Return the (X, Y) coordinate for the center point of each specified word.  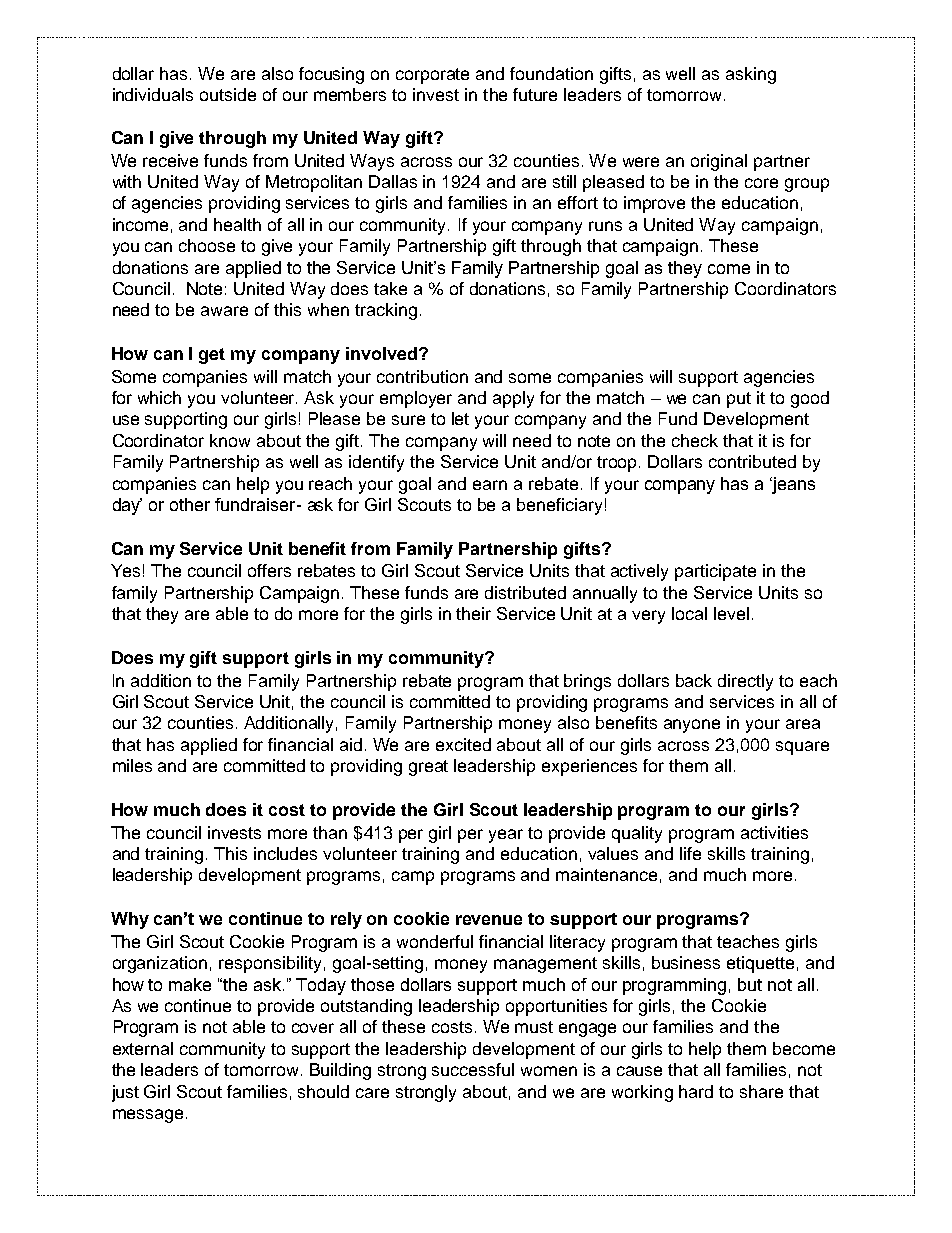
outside (228, 94)
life (690, 853)
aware (224, 311)
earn (490, 485)
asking (751, 75)
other (190, 504)
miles (132, 765)
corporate (432, 76)
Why (130, 920)
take (390, 288)
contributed (752, 461)
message (148, 1116)
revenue (489, 920)
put (739, 400)
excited (463, 744)
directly (745, 682)
